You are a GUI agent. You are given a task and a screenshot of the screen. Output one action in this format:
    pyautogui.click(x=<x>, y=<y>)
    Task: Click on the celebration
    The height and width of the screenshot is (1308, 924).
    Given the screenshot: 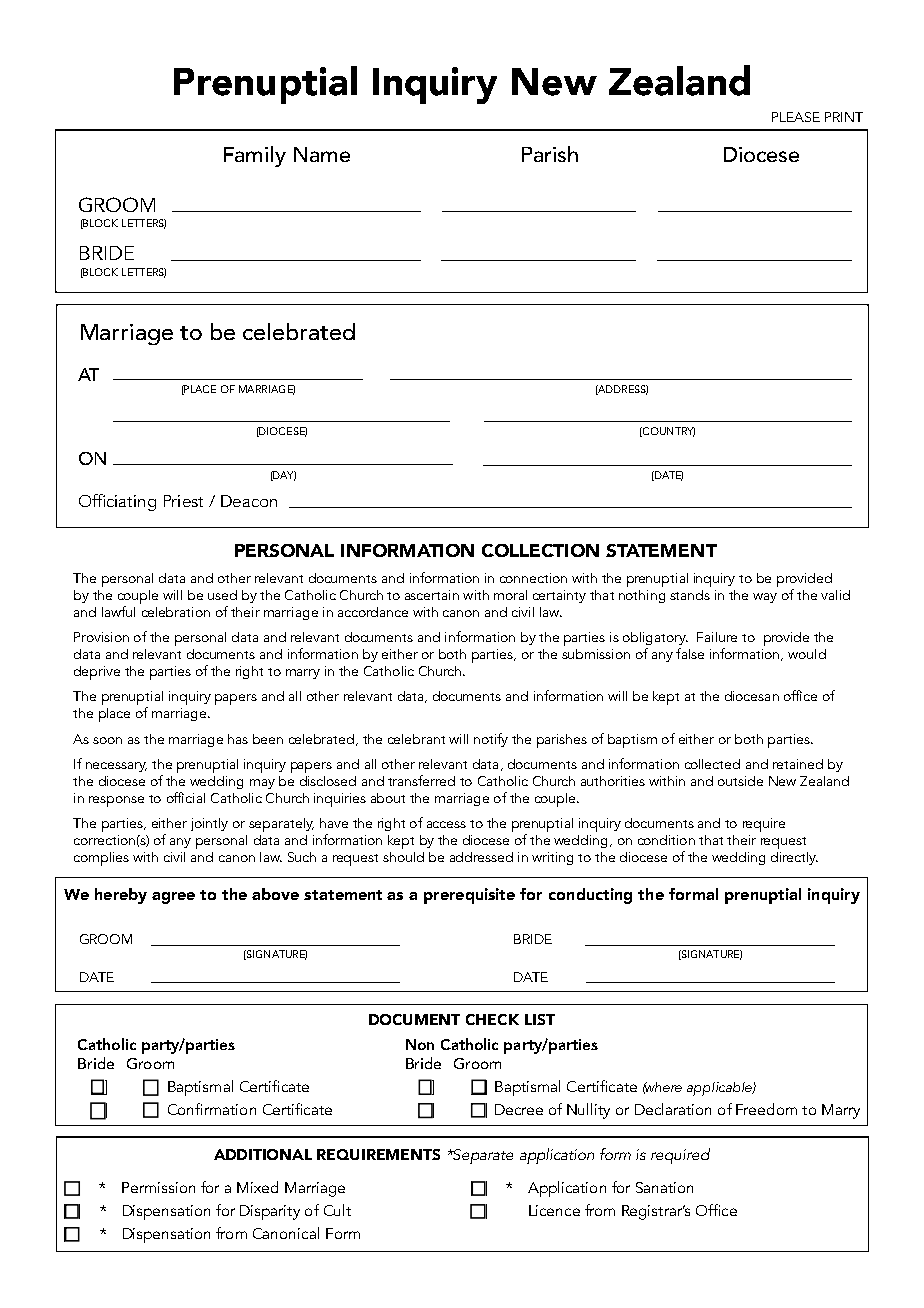 What is the action you would take?
    pyautogui.click(x=175, y=610)
